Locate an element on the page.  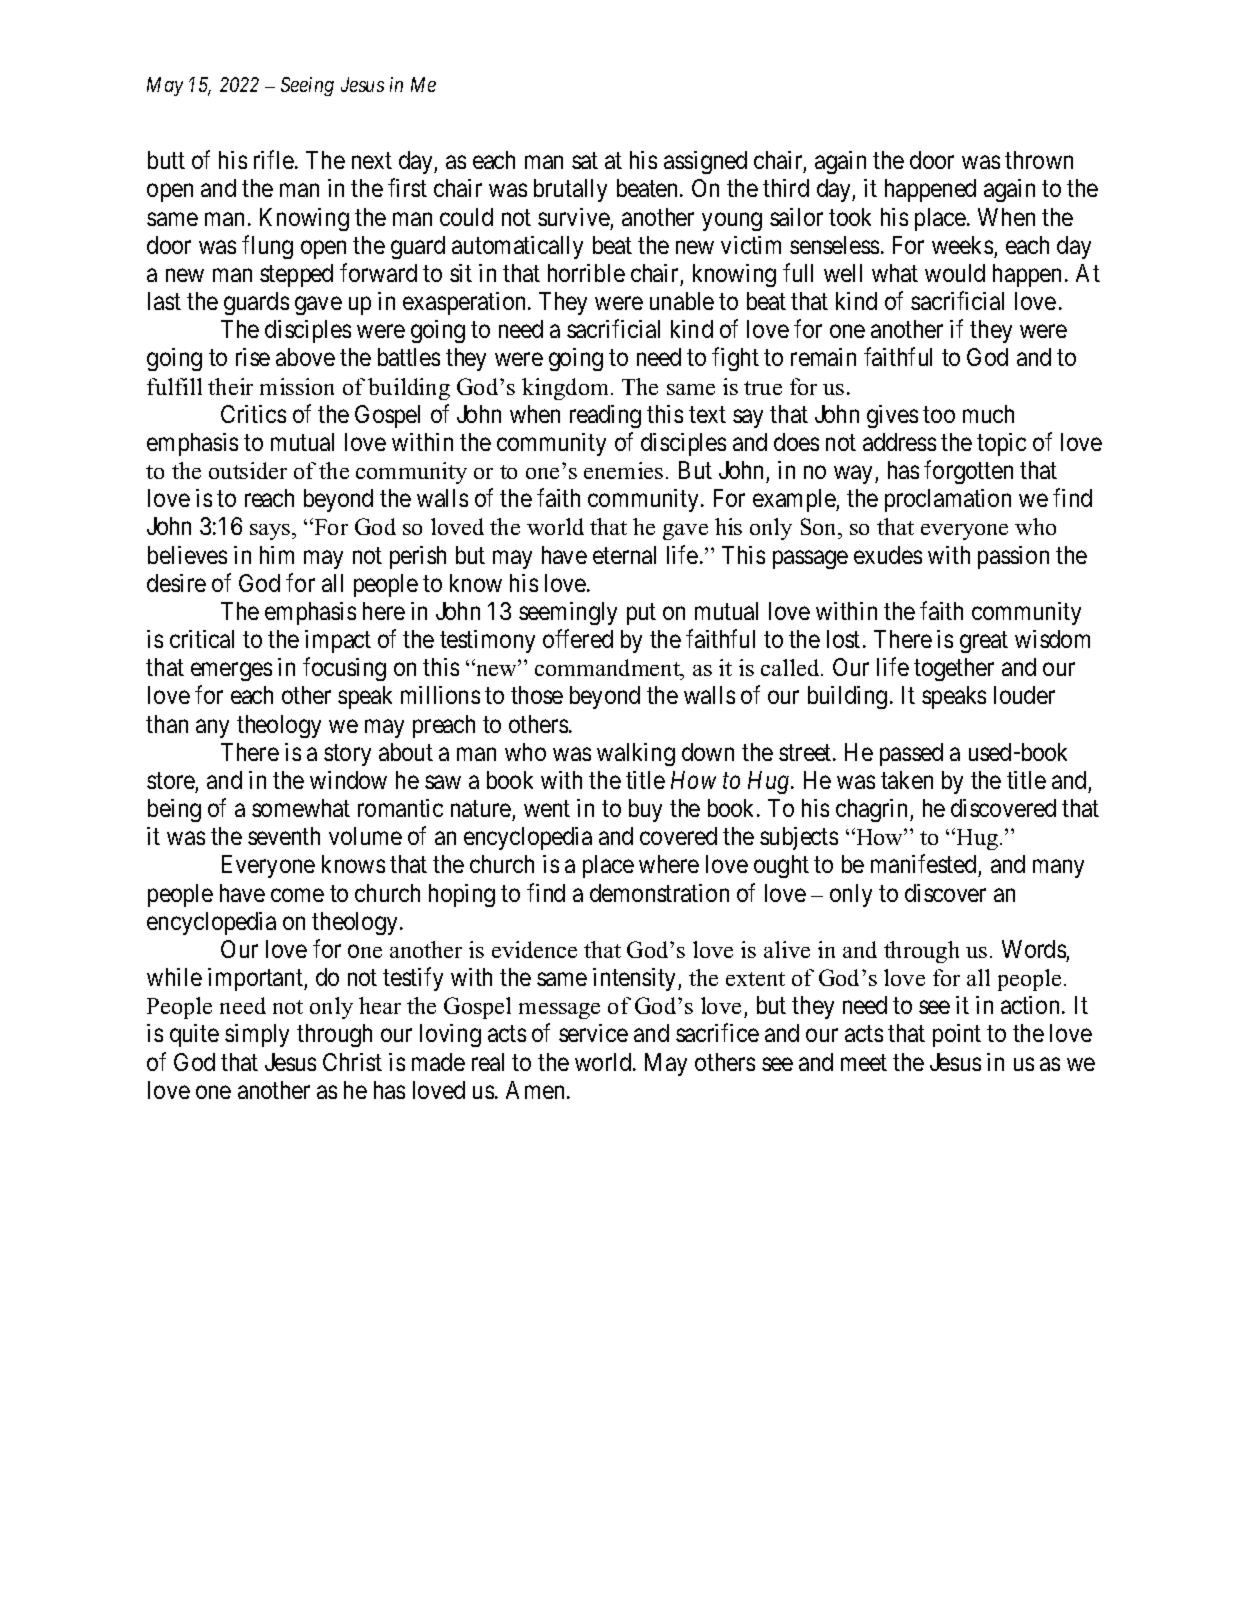
put is located at coordinates (641, 614).
